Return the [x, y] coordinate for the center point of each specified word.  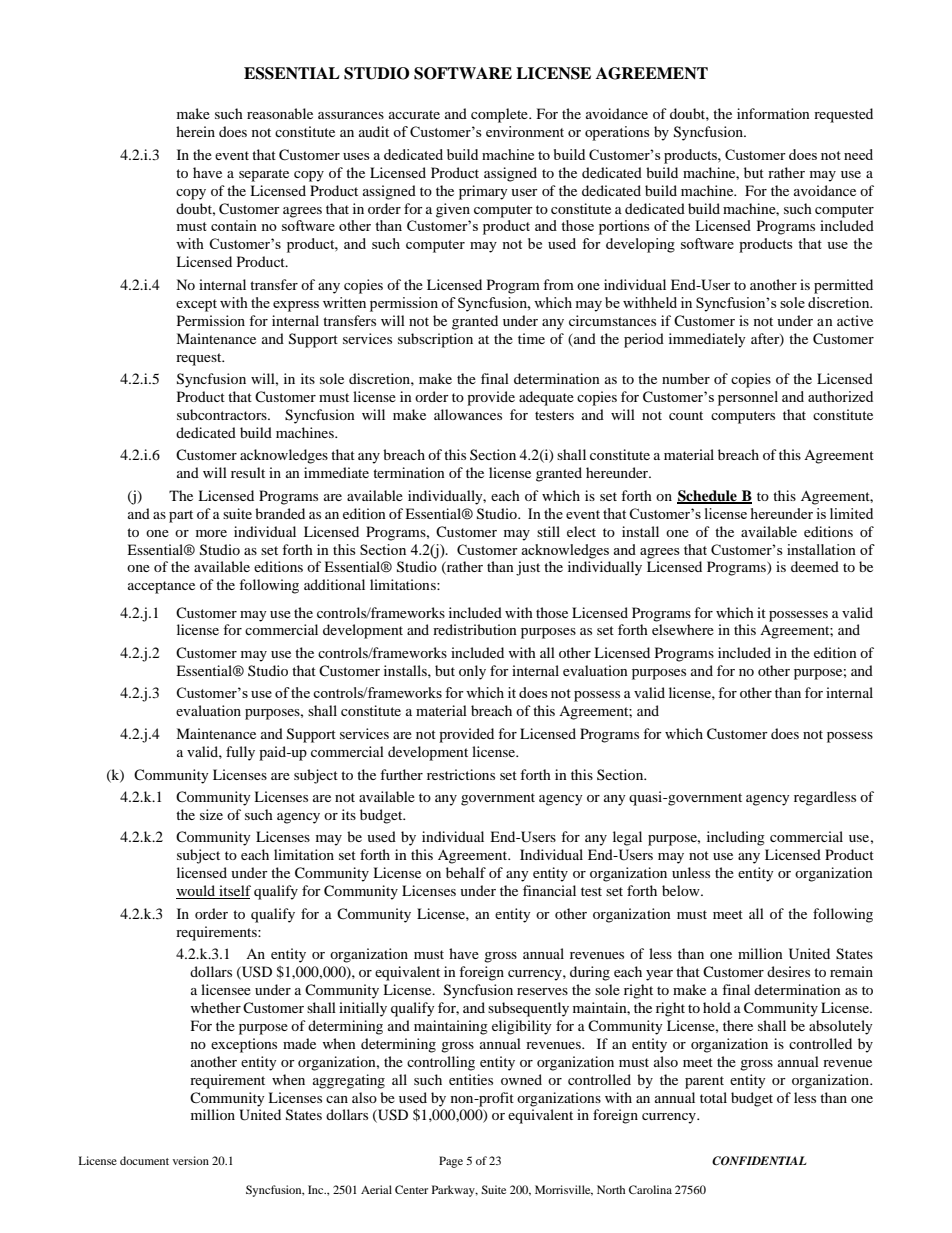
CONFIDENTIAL [759, 1160]
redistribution [475, 629]
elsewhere [683, 629]
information [773, 113]
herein [195, 131]
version [191, 1160]
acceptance [161, 587]
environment [525, 131]
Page [451, 1162]
